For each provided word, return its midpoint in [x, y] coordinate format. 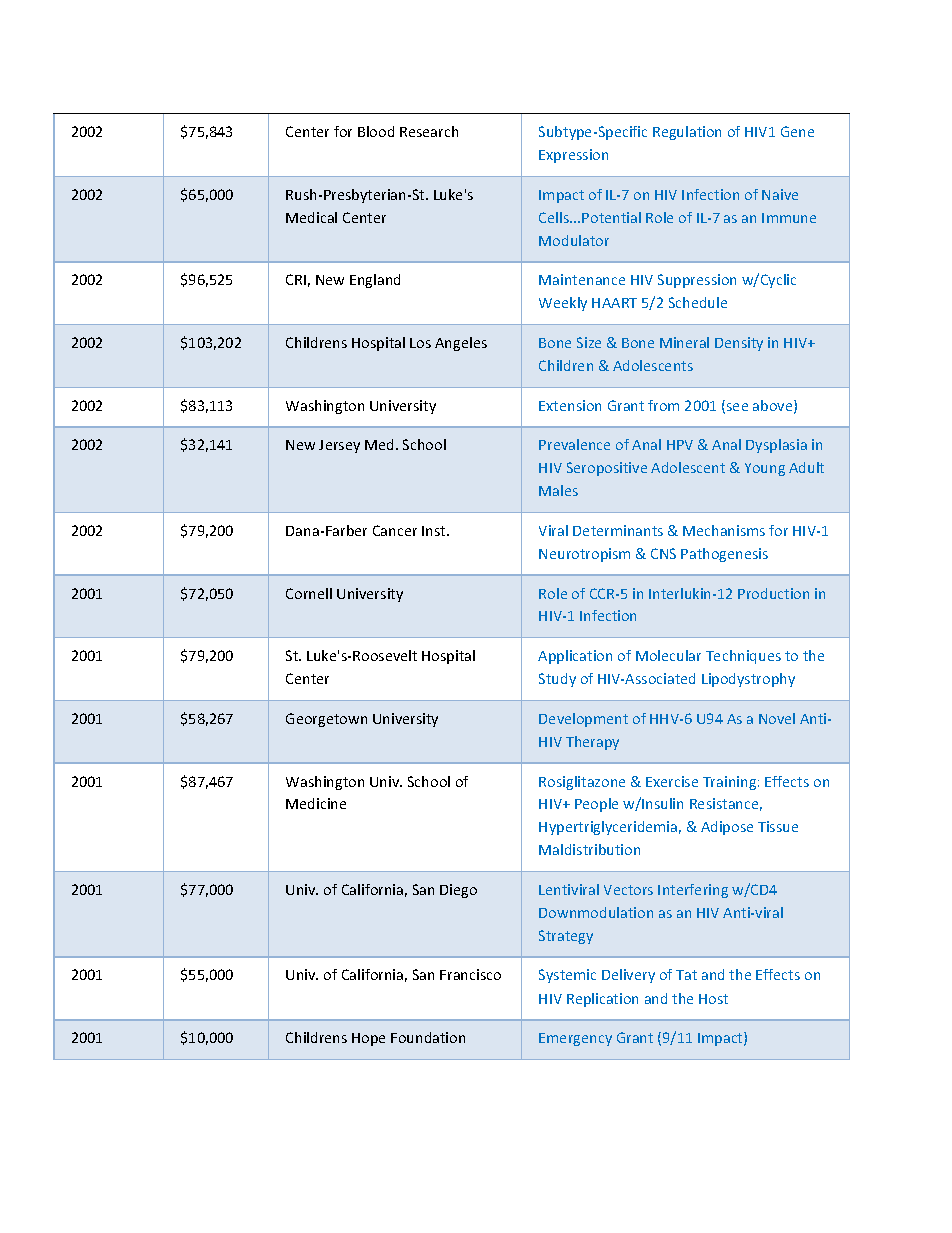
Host [713, 999]
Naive [780, 194]
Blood [376, 131]
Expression [573, 156]
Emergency [575, 1039]
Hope [368, 1039]
